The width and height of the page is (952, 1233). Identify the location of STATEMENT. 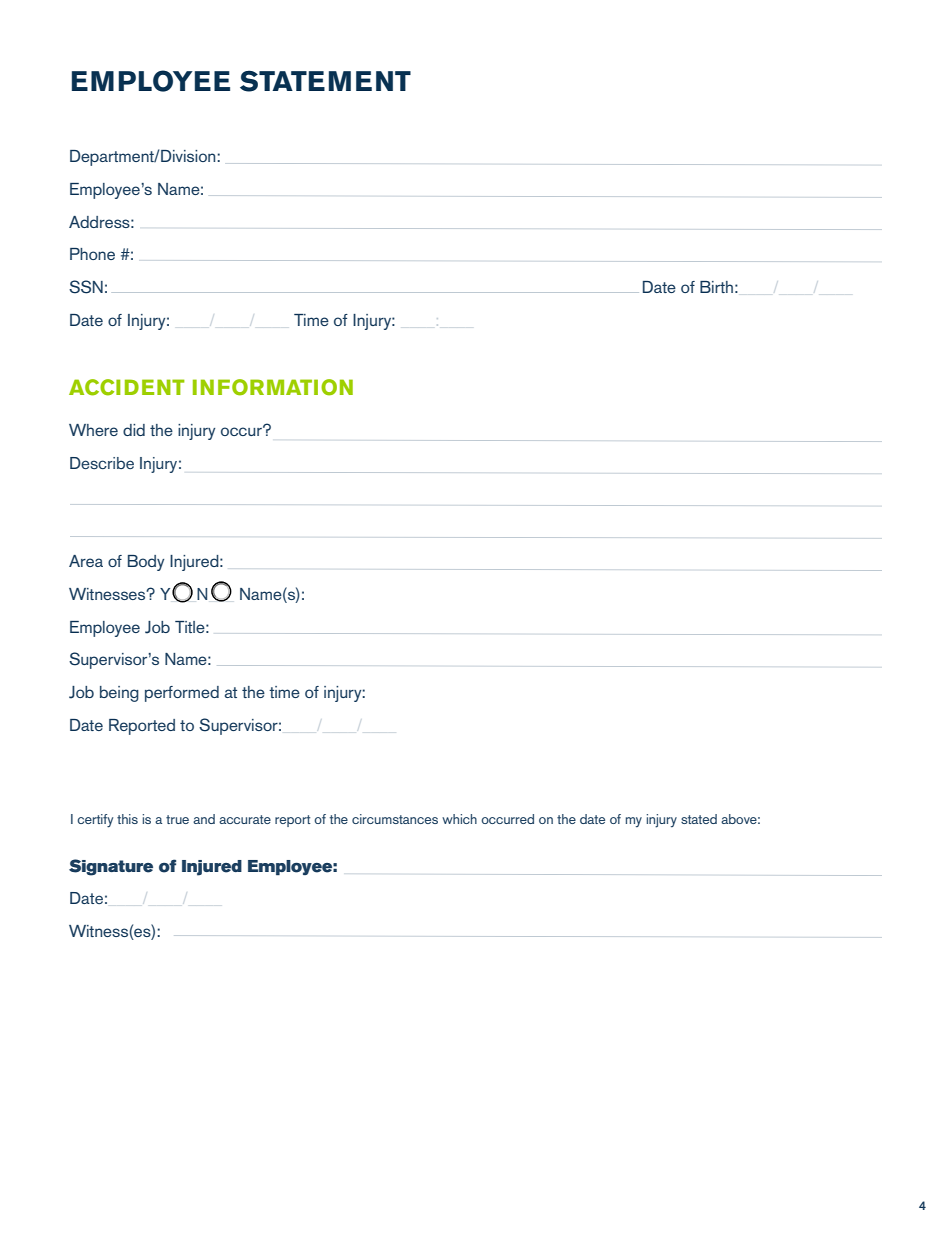
(325, 81).
